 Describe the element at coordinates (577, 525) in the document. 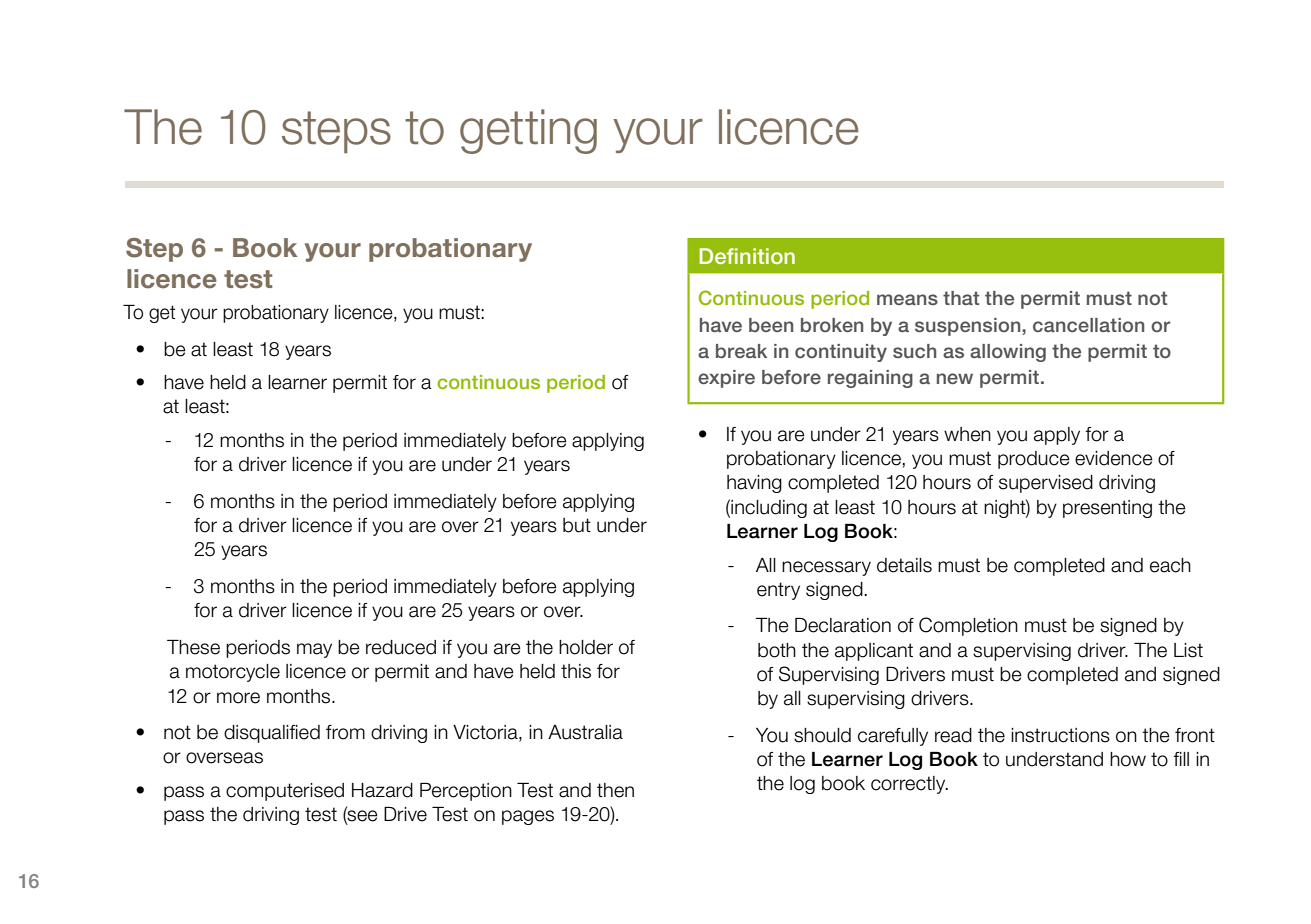

I see `but` at that location.
